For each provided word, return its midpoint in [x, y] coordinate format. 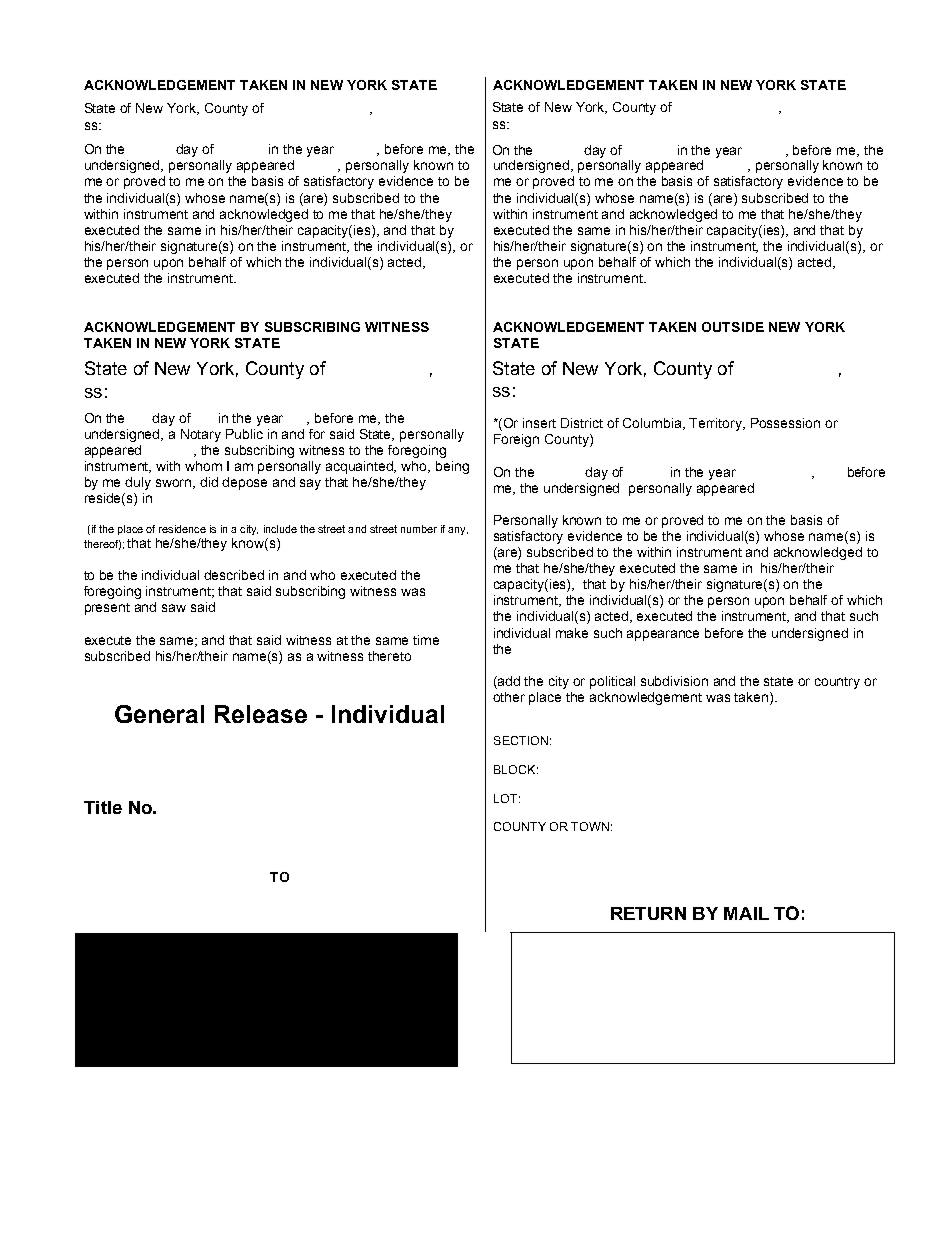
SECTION [521, 740]
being [452, 467]
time [426, 640]
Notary [201, 435]
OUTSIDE [733, 327]
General [159, 714]
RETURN [648, 913]
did [209, 482]
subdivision [674, 681]
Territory [717, 424]
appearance [663, 635]
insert [539, 423]
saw [174, 608]
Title [103, 807]
